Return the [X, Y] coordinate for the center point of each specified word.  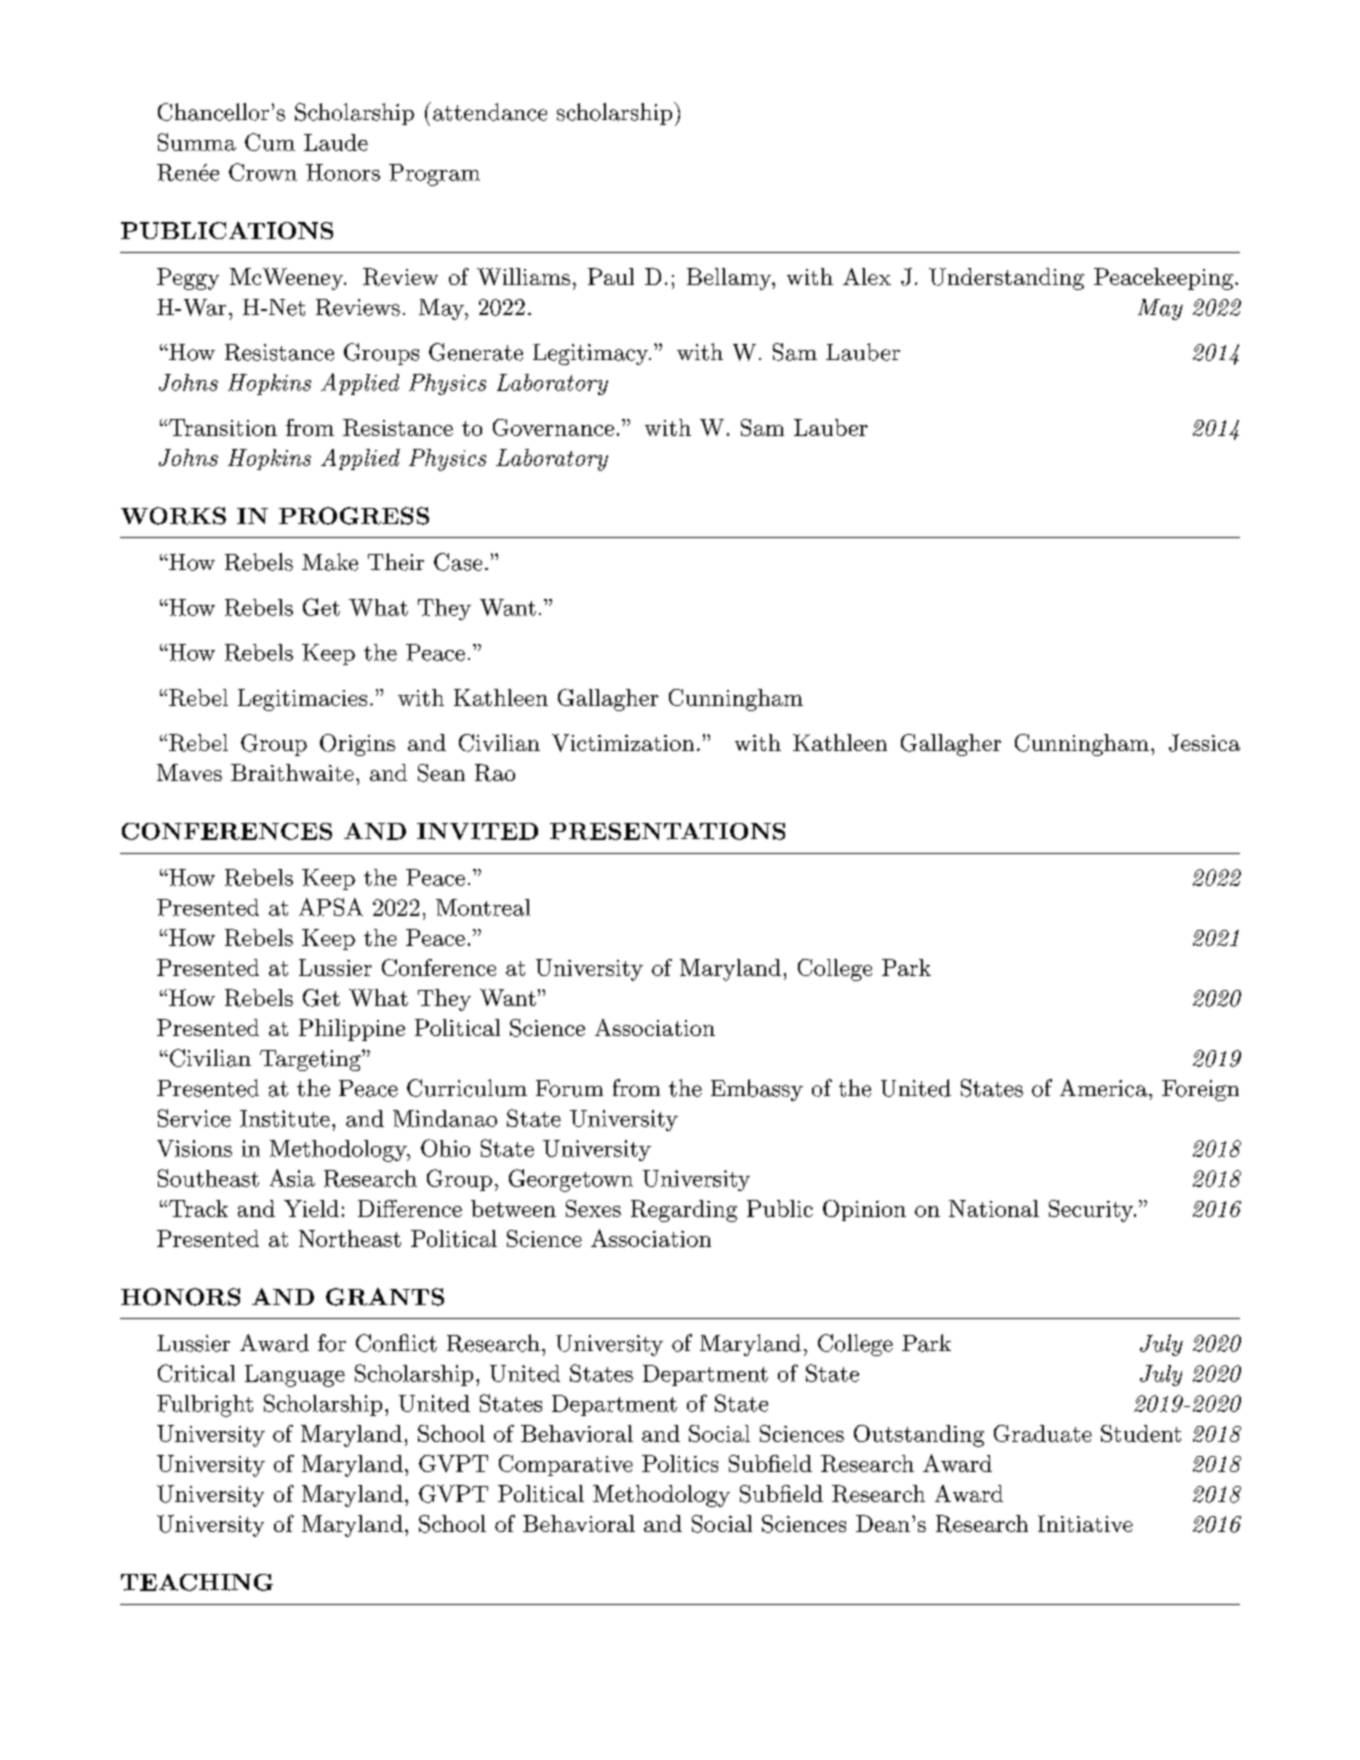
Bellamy [730, 279]
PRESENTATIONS [667, 831]
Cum [270, 142]
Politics [680, 1463]
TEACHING [197, 1582]
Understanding [1006, 279]
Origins [357, 745]
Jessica [1204, 743]
